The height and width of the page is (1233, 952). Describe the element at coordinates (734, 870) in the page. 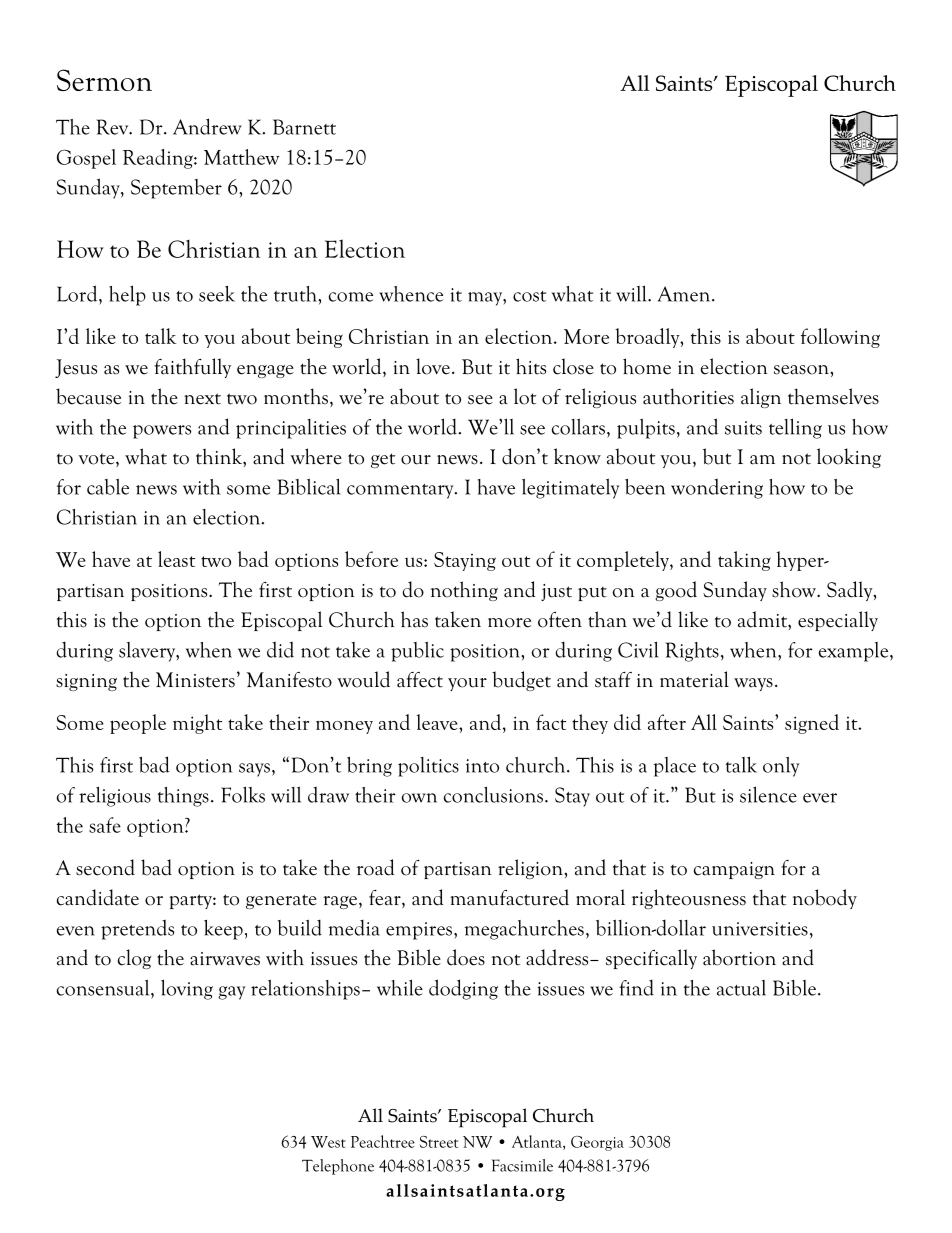

I see `campaign` at that location.
